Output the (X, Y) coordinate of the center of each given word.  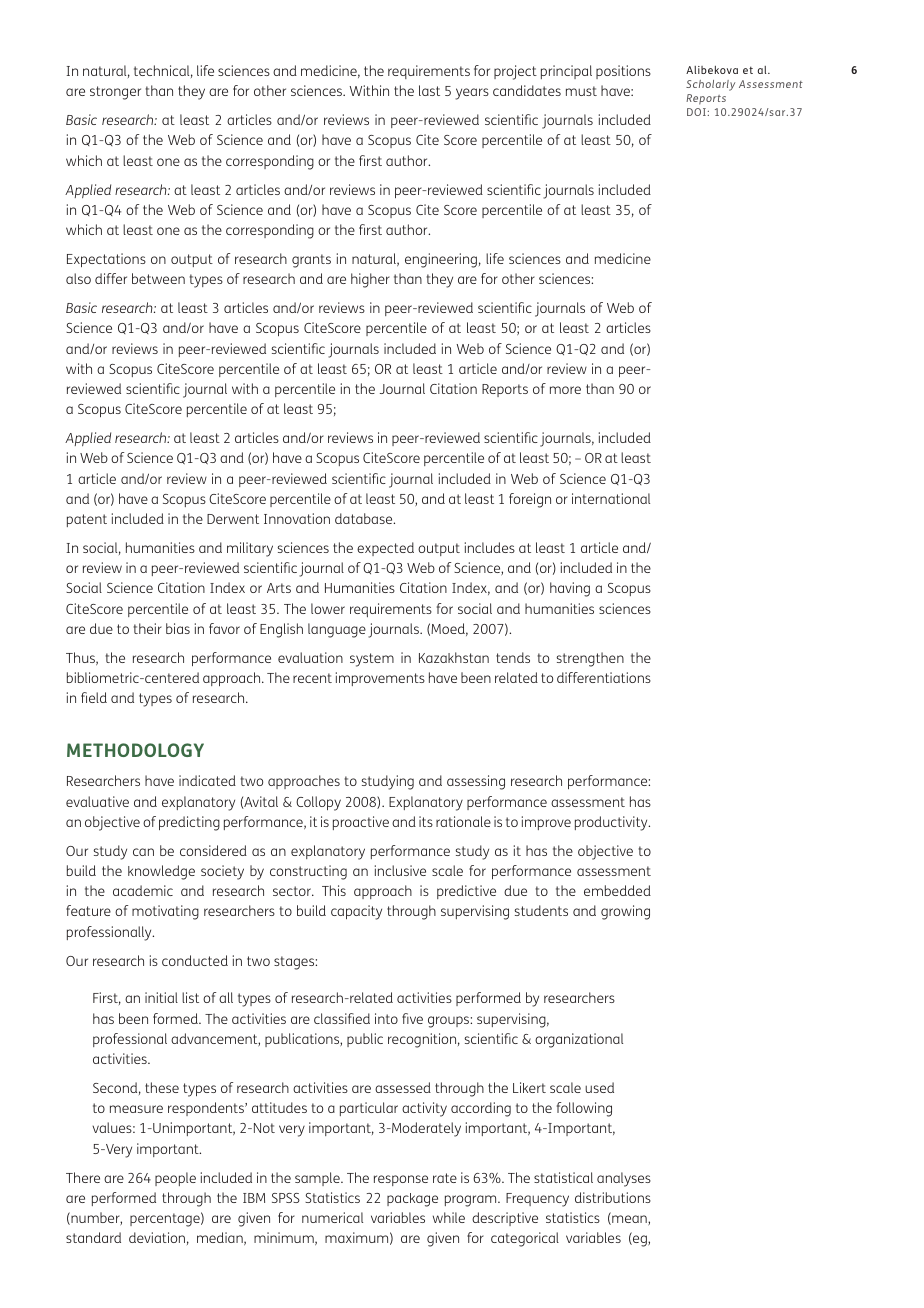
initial (161, 997)
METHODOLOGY (135, 750)
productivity (612, 823)
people (175, 1179)
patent (87, 520)
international (611, 498)
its (426, 821)
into (386, 1018)
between (158, 278)
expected (385, 549)
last (429, 90)
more (565, 390)
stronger (115, 93)
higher (370, 280)
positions (623, 72)
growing (625, 912)
